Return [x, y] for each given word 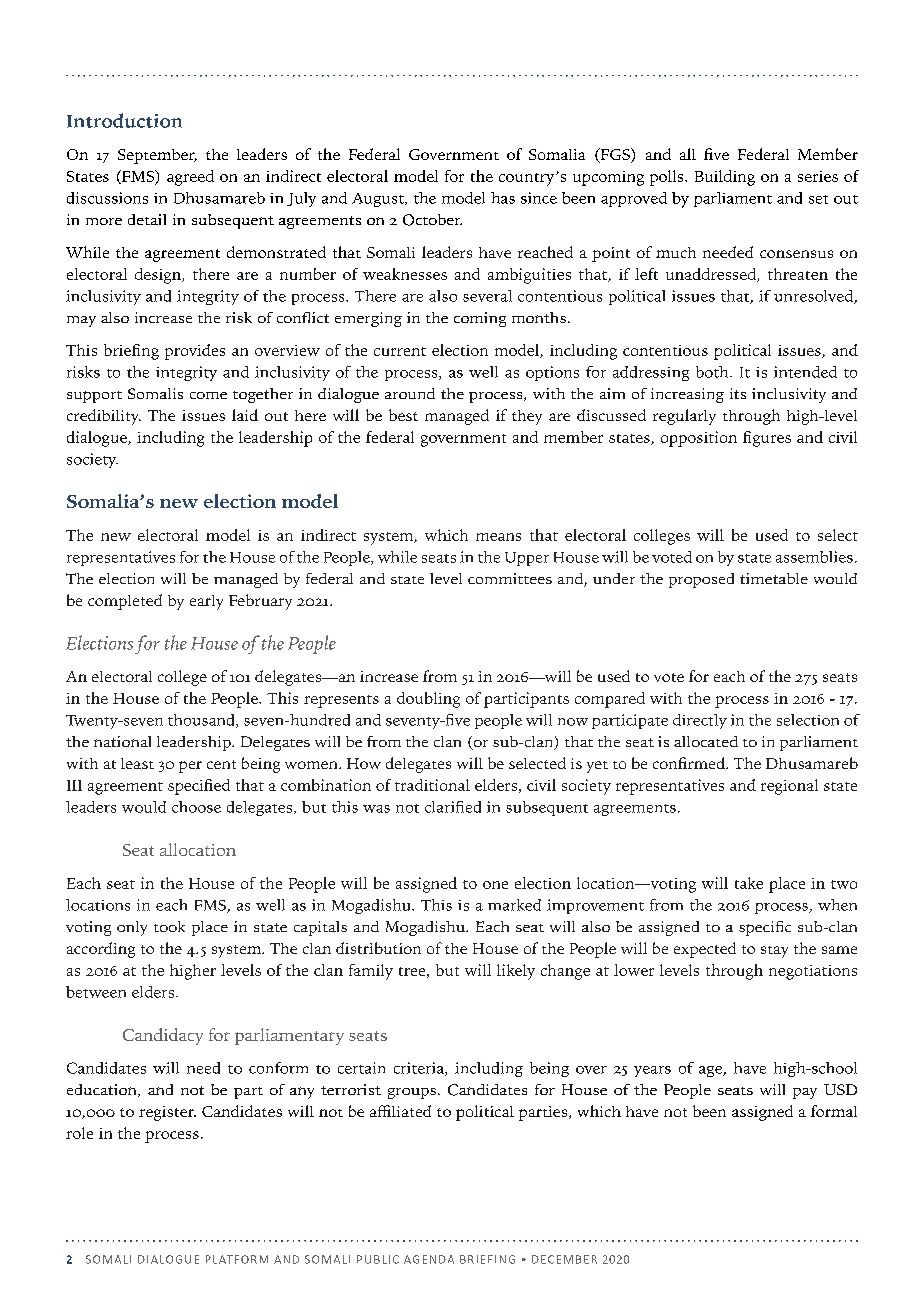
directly [700, 721]
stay [774, 952]
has [503, 198]
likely [516, 972]
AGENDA [429, 1259]
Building [725, 178]
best [403, 415]
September [157, 156]
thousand [202, 721]
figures [767, 439]
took [169, 926]
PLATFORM [237, 1259]
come [208, 395]
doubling [428, 700]
